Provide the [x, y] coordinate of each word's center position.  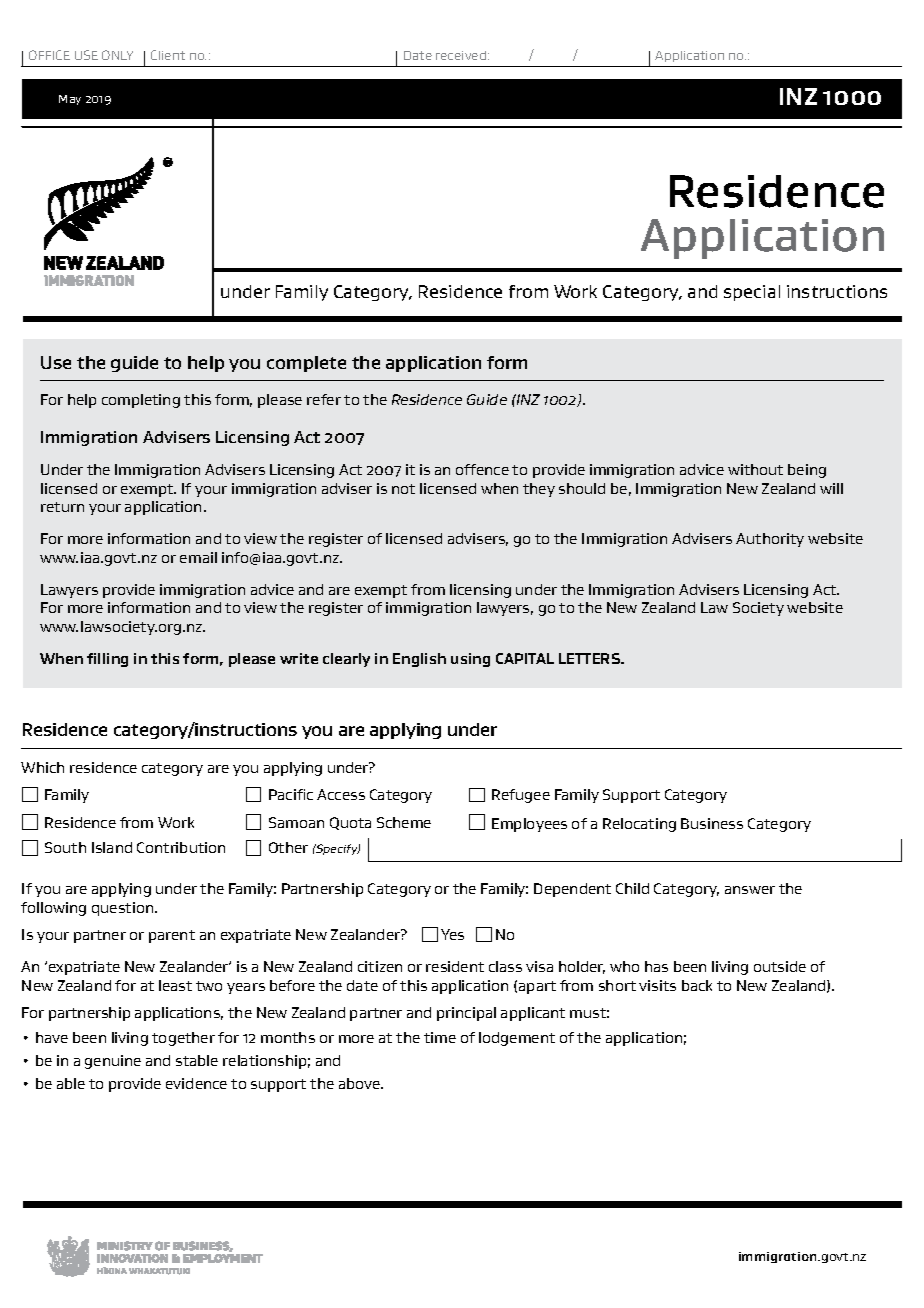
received [461, 55]
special [752, 293]
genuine [113, 1062]
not [403, 489]
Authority [770, 540]
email [198, 557]
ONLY [117, 55]
